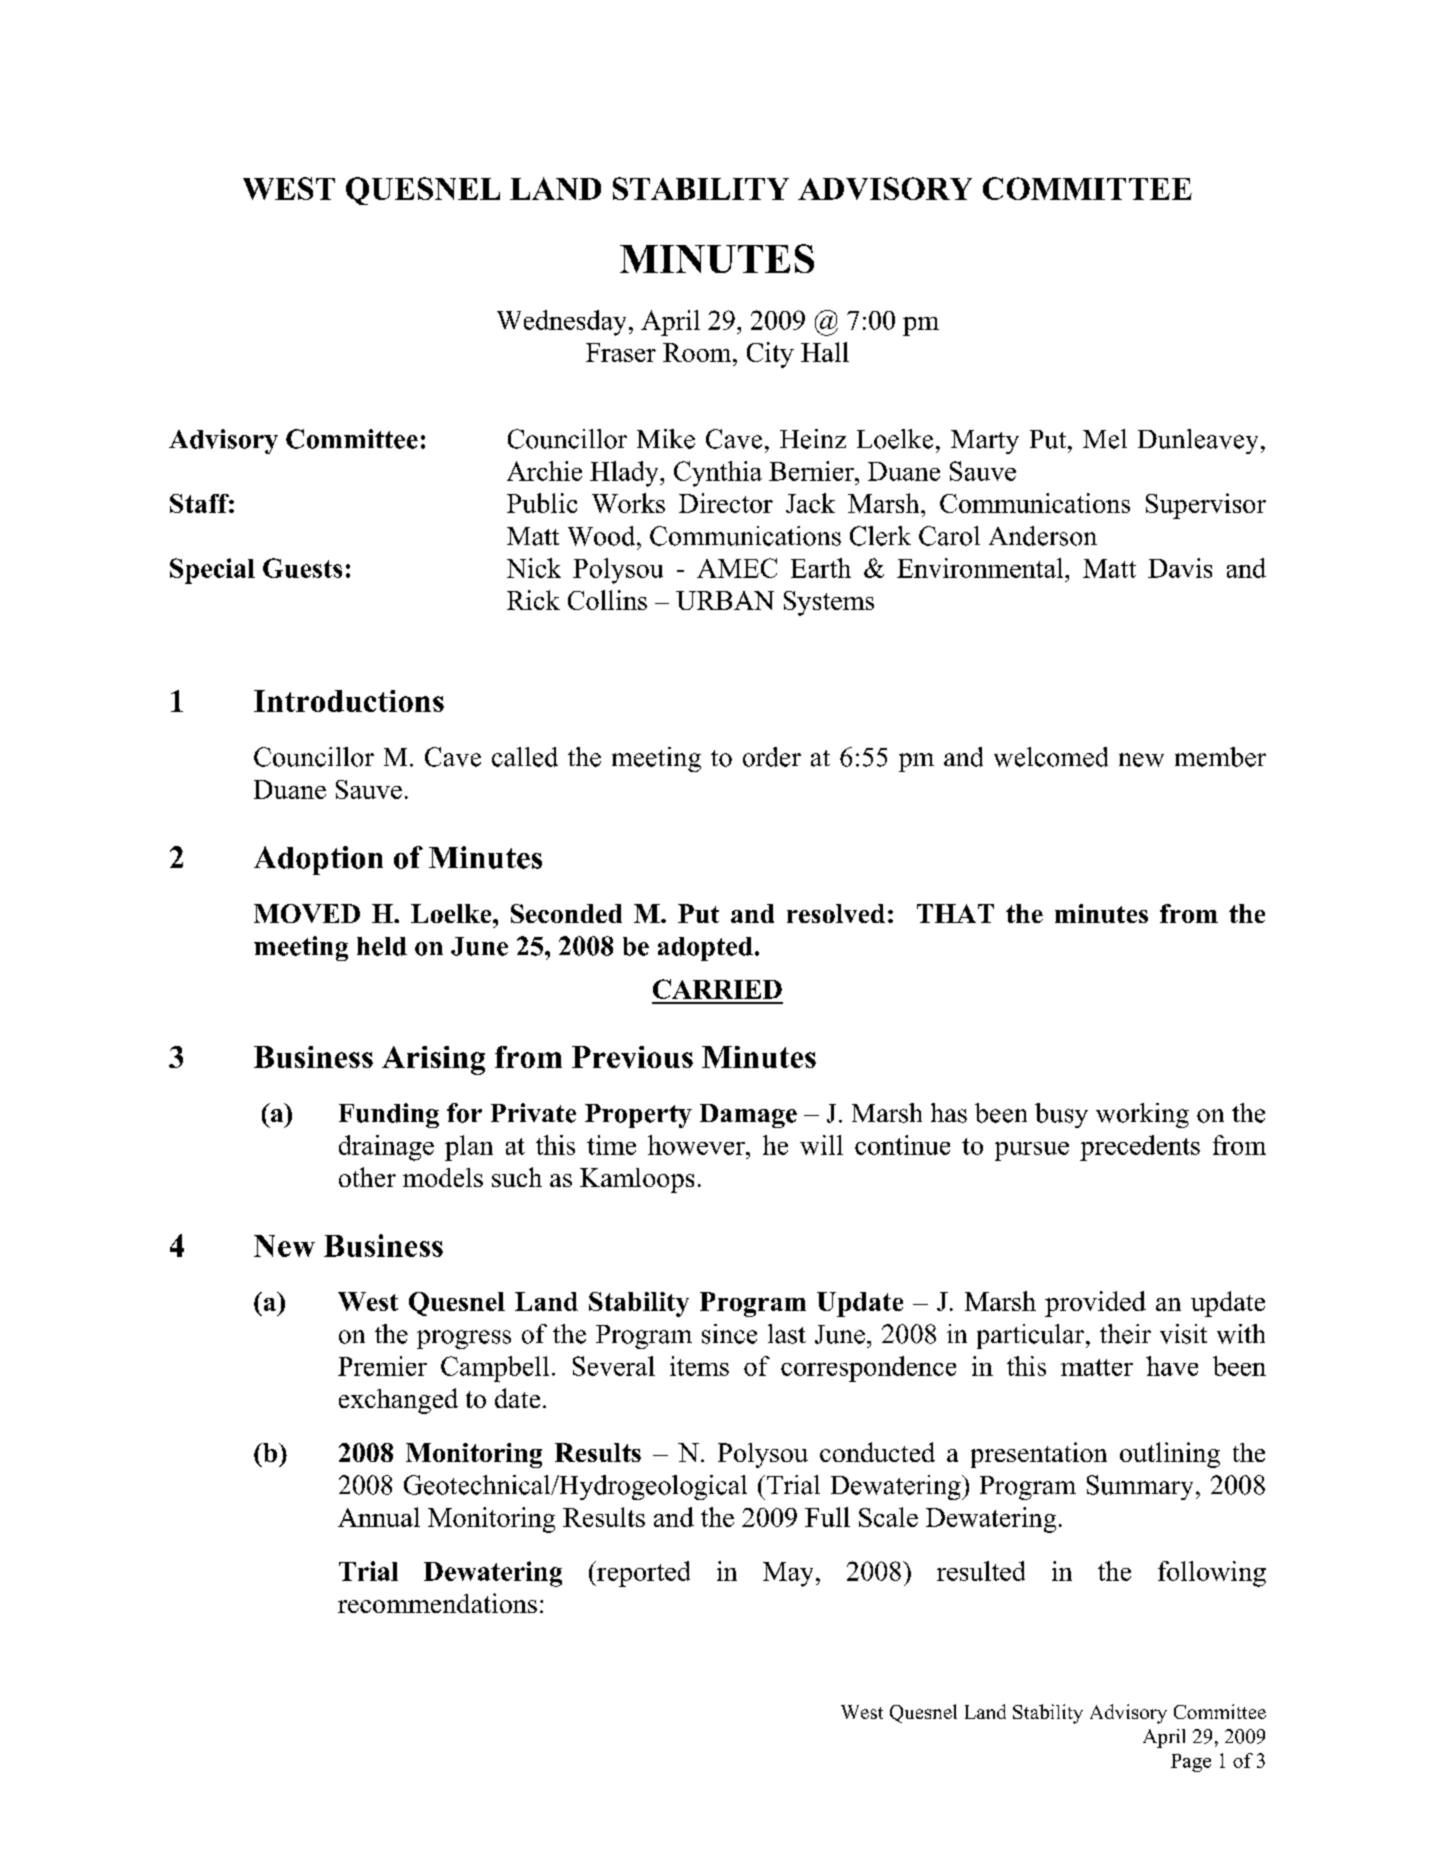 The width and height of the page is (1435, 1857). What do you see at coordinates (788, 1574) in the page?
I see `May` at bounding box center [788, 1574].
